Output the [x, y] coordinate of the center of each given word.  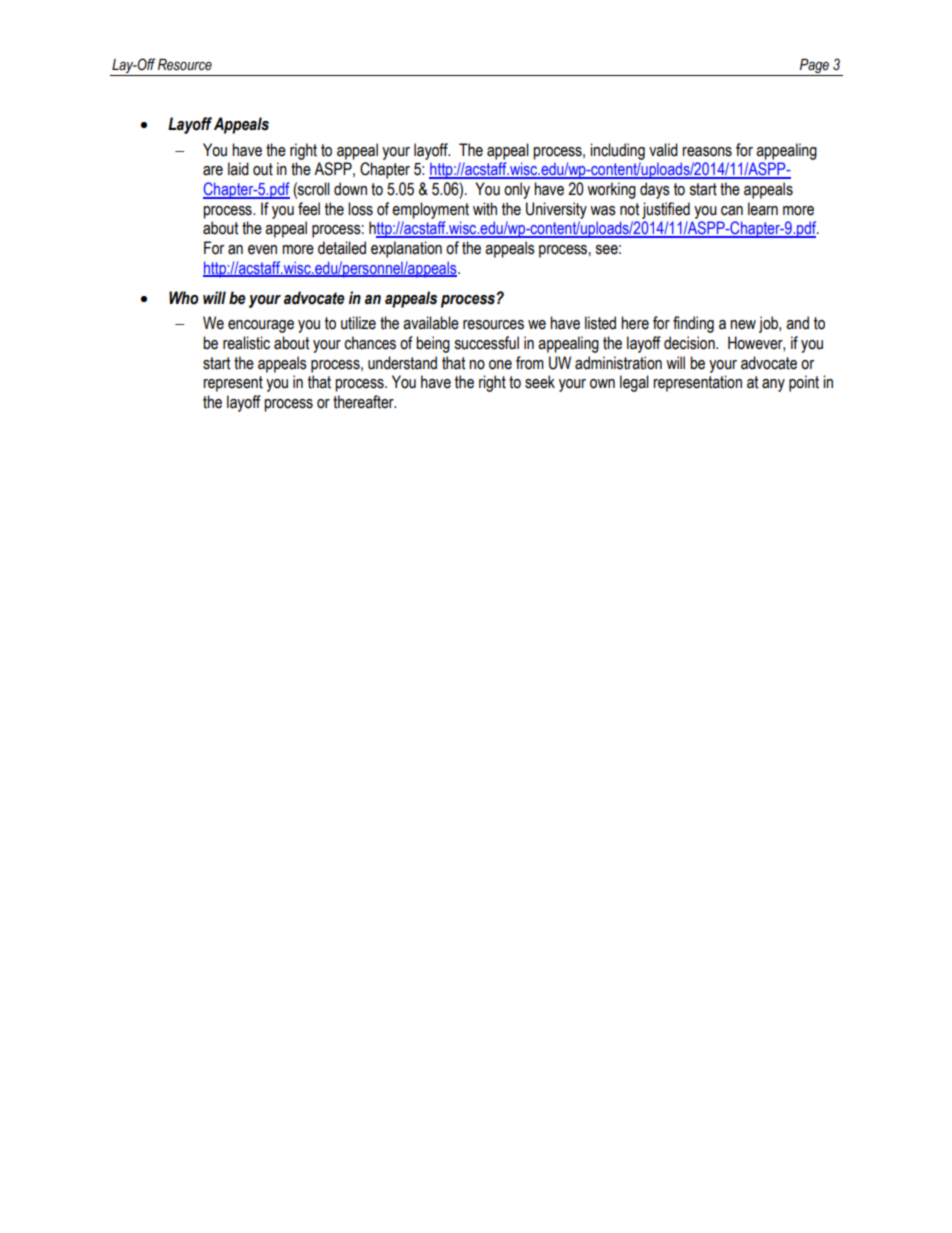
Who [184, 298]
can [732, 211]
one [500, 365]
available [431, 323]
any [773, 385]
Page [814, 67]
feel [309, 209]
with [485, 209]
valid [663, 150]
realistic [246, 343]
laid [238, 169]
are [213, 171]
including [617, 151]
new [743, 325]
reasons [707, 152]
